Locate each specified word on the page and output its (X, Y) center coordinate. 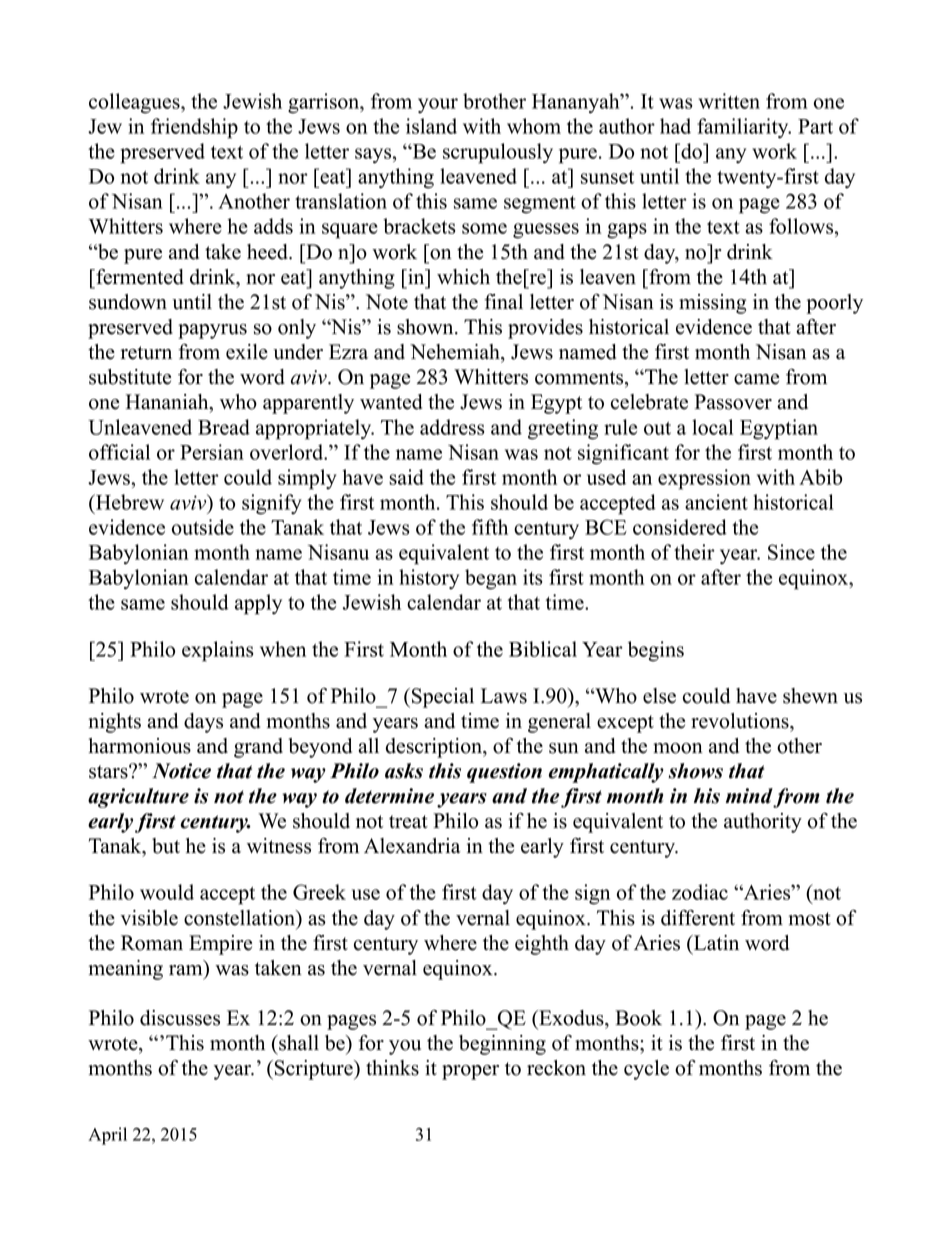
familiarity (744, 128)
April (107, 1136)
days (203, 723)
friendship (194, 128)
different (698, 918)
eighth (542, 945)
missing (712, 304)
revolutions (741, 721)
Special (443, 698)
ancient (716, 502)
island (431, 126)
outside (203, 527)
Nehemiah (456, 353)
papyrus (212, 331)
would (167, 892)
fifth (490, 527)
